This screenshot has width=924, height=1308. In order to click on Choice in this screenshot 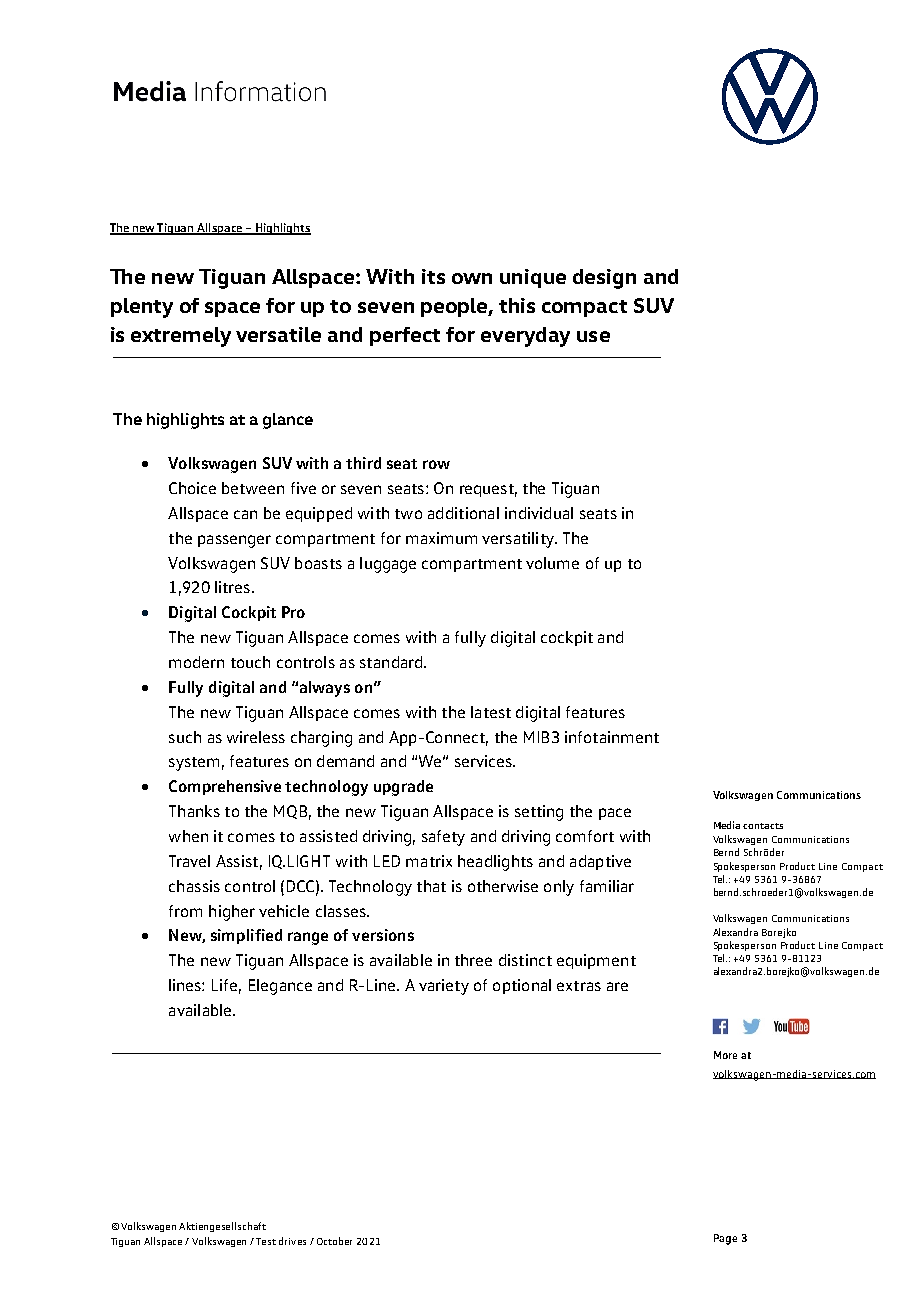, I will do `click(192, 488)`.
